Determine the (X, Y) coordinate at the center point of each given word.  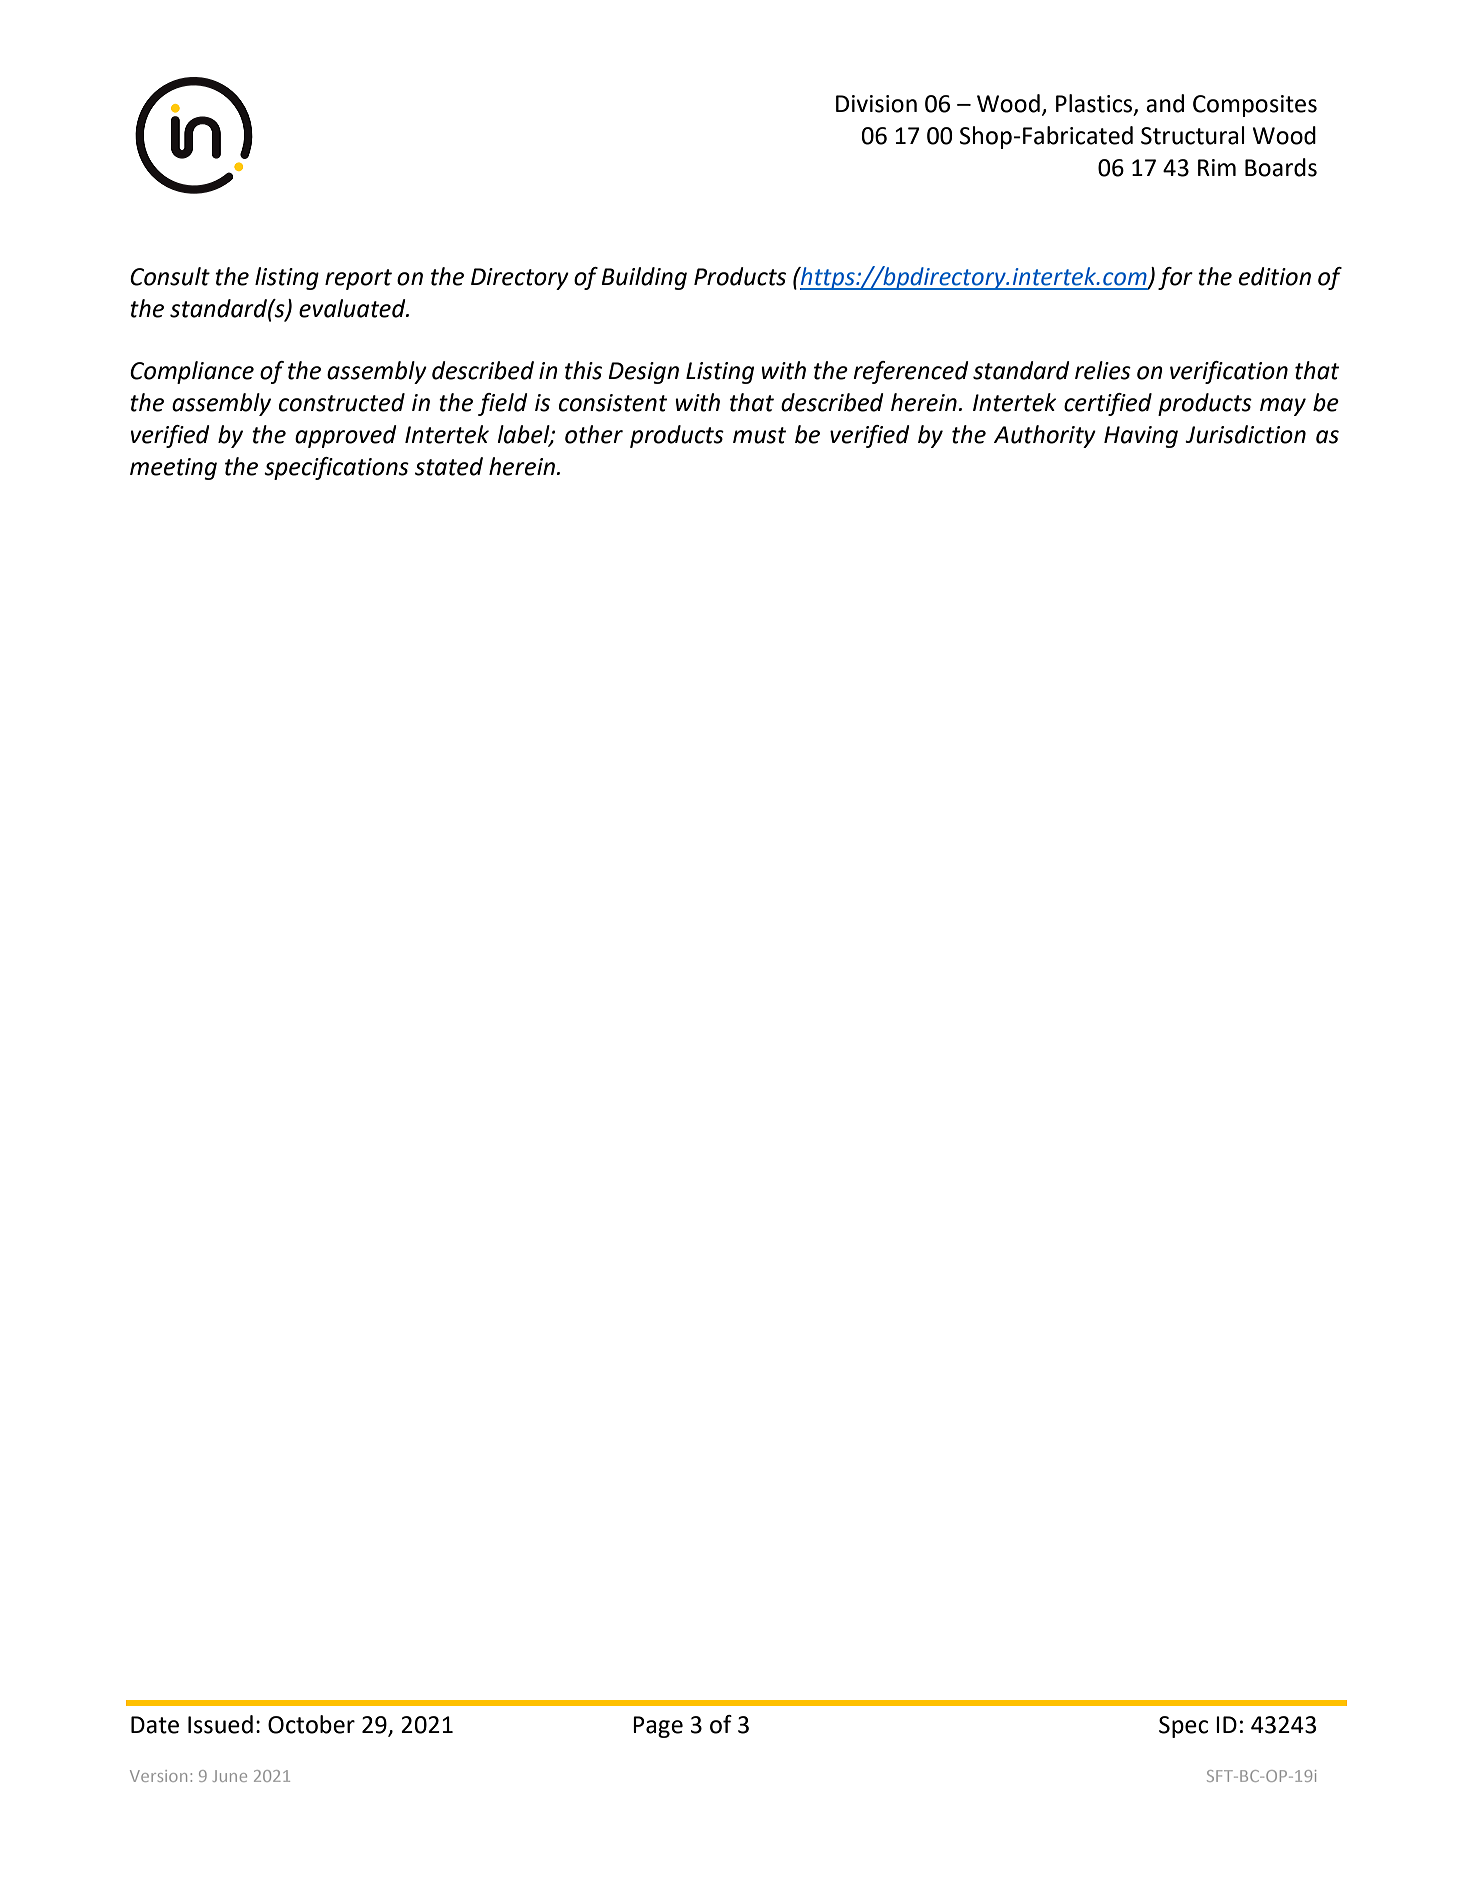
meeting (173, 469)
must (759, 435)
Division (876, 104)
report (358, 279)
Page (658, 1727)
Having (1141, 437)
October (311, 1724)
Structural (1193, 135)
